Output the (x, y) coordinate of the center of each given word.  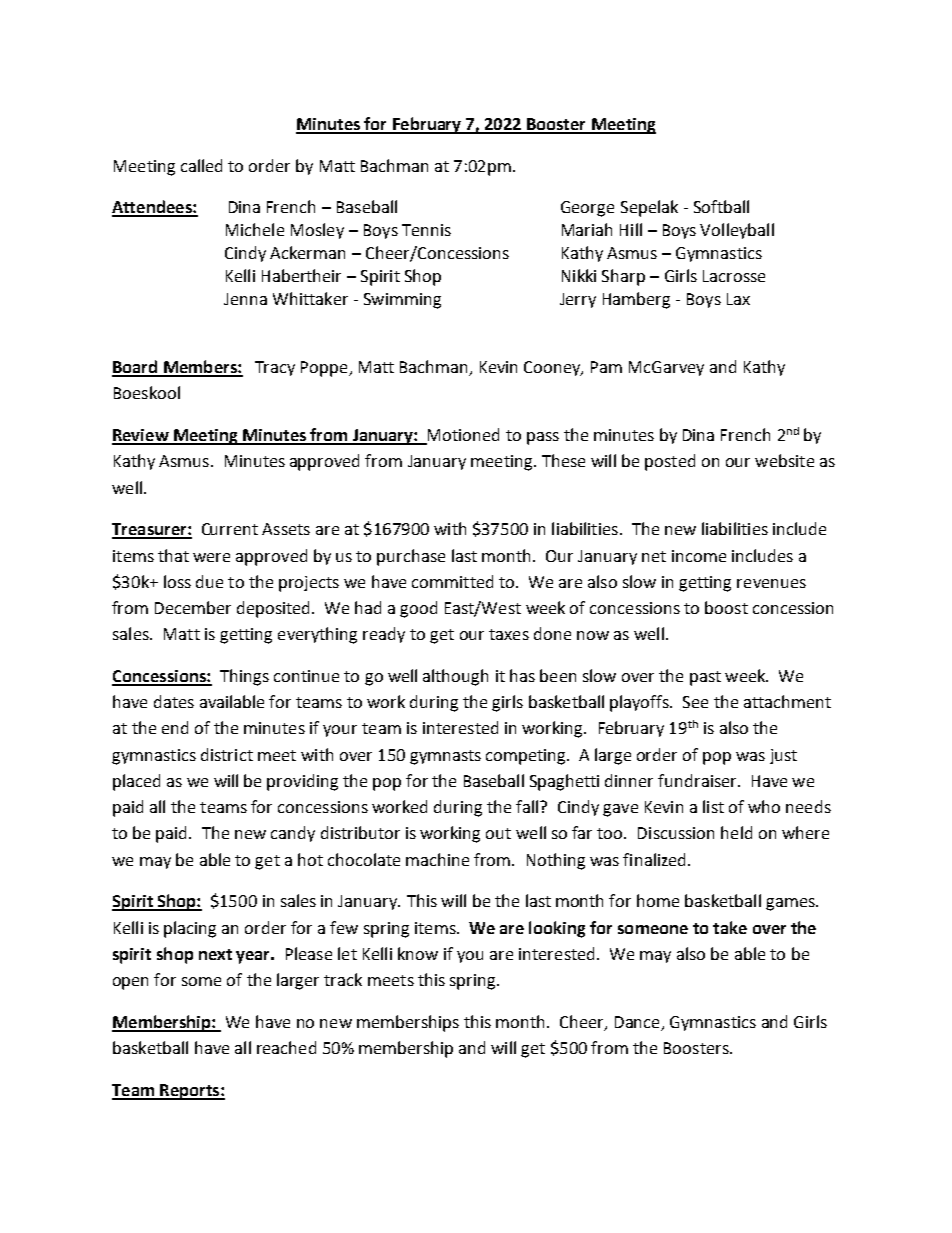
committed (452, 581)
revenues (771, 583)
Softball (721, 206)
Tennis (426, 230)
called (201, 165)
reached (286, 1047)
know (418, 953)
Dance (638, 1023)
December (193, 607)
